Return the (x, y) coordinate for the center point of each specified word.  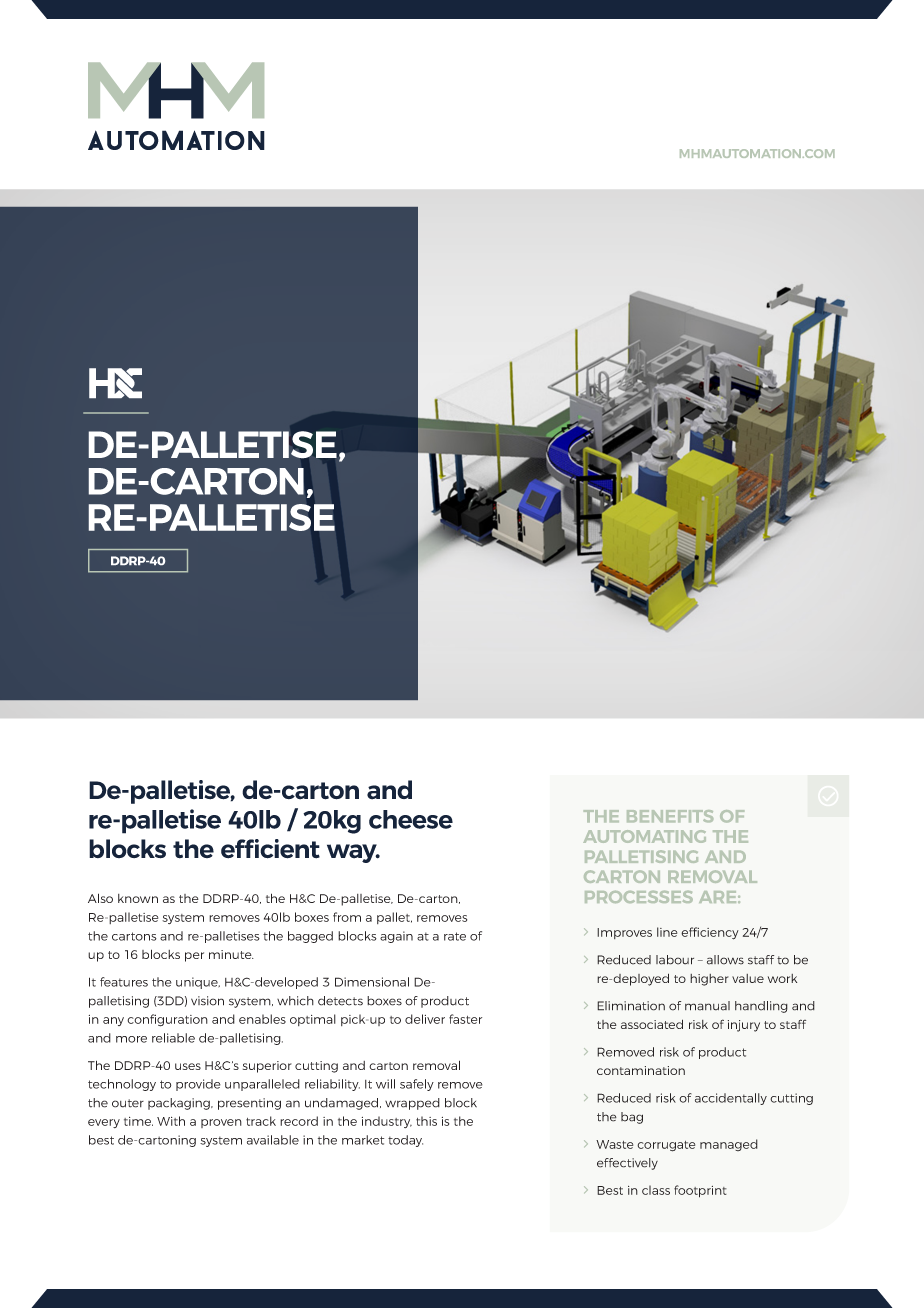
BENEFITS (670, 816)
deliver (425, 1019)
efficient (270, 849)
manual (707, 1006)
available (273, 1140)
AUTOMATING (644, 836)
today (405, 1141)
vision (207, 1001)
